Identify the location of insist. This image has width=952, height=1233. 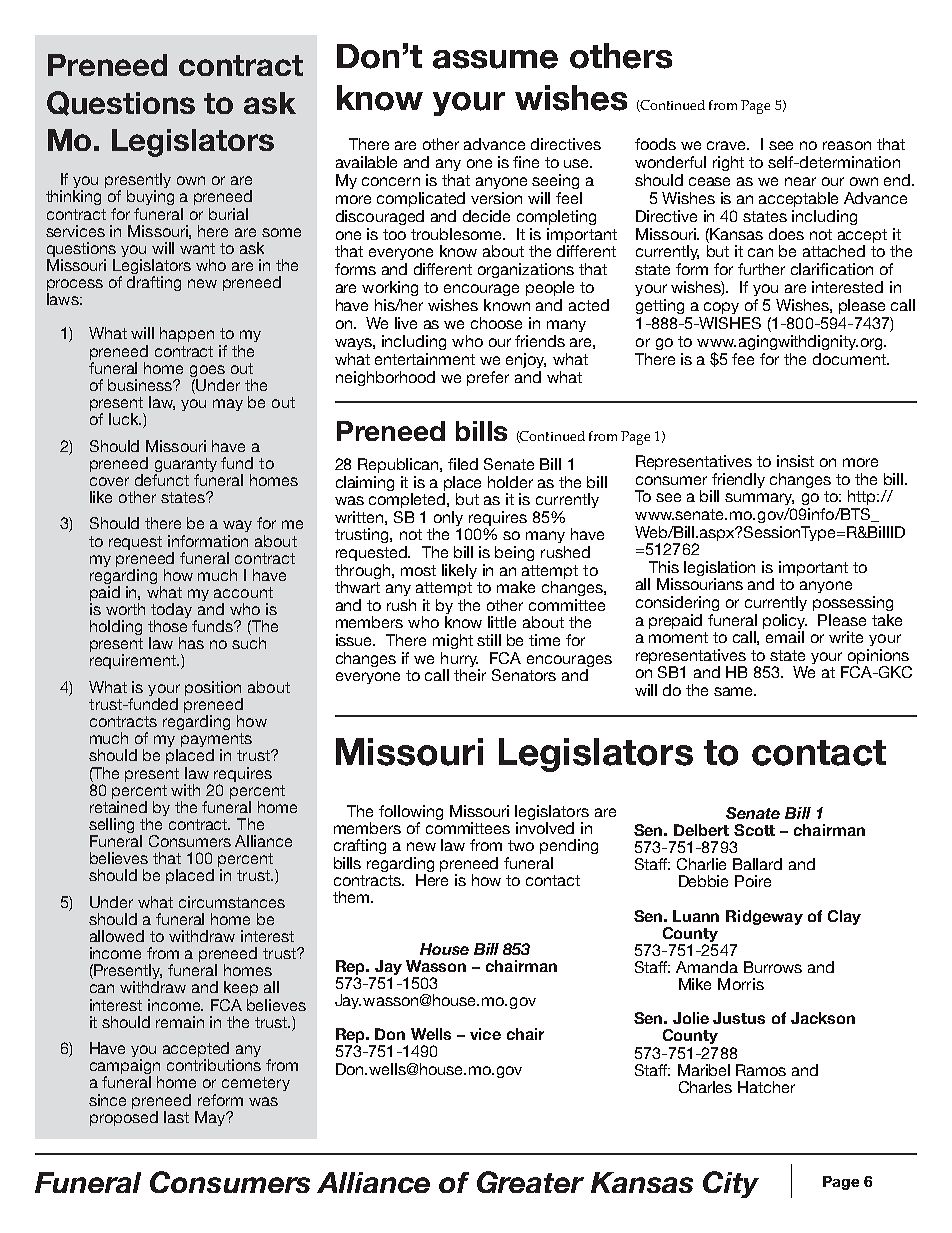
(795, 461).
